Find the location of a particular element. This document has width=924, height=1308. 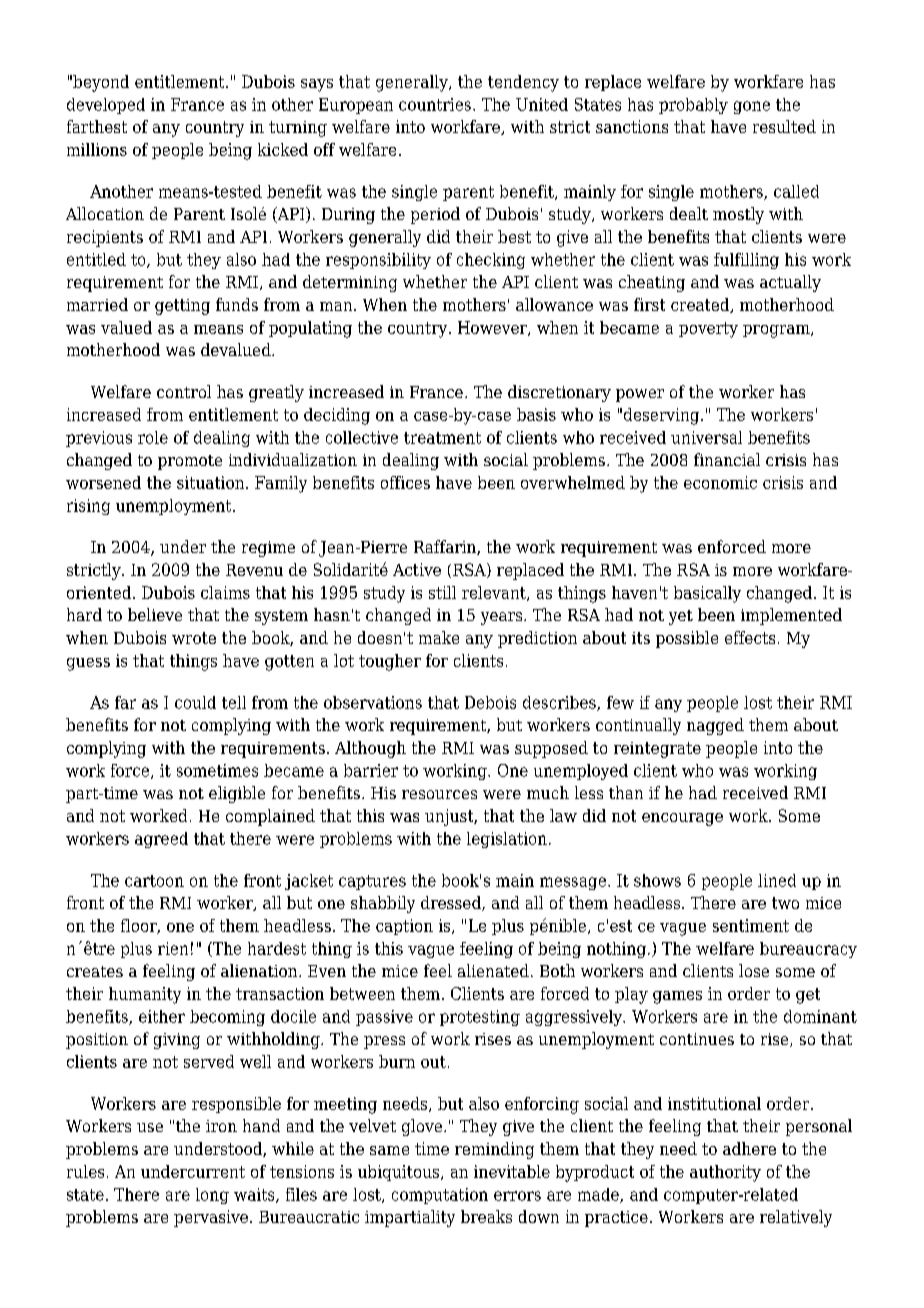

universal is located at coordinates (706, 437).
